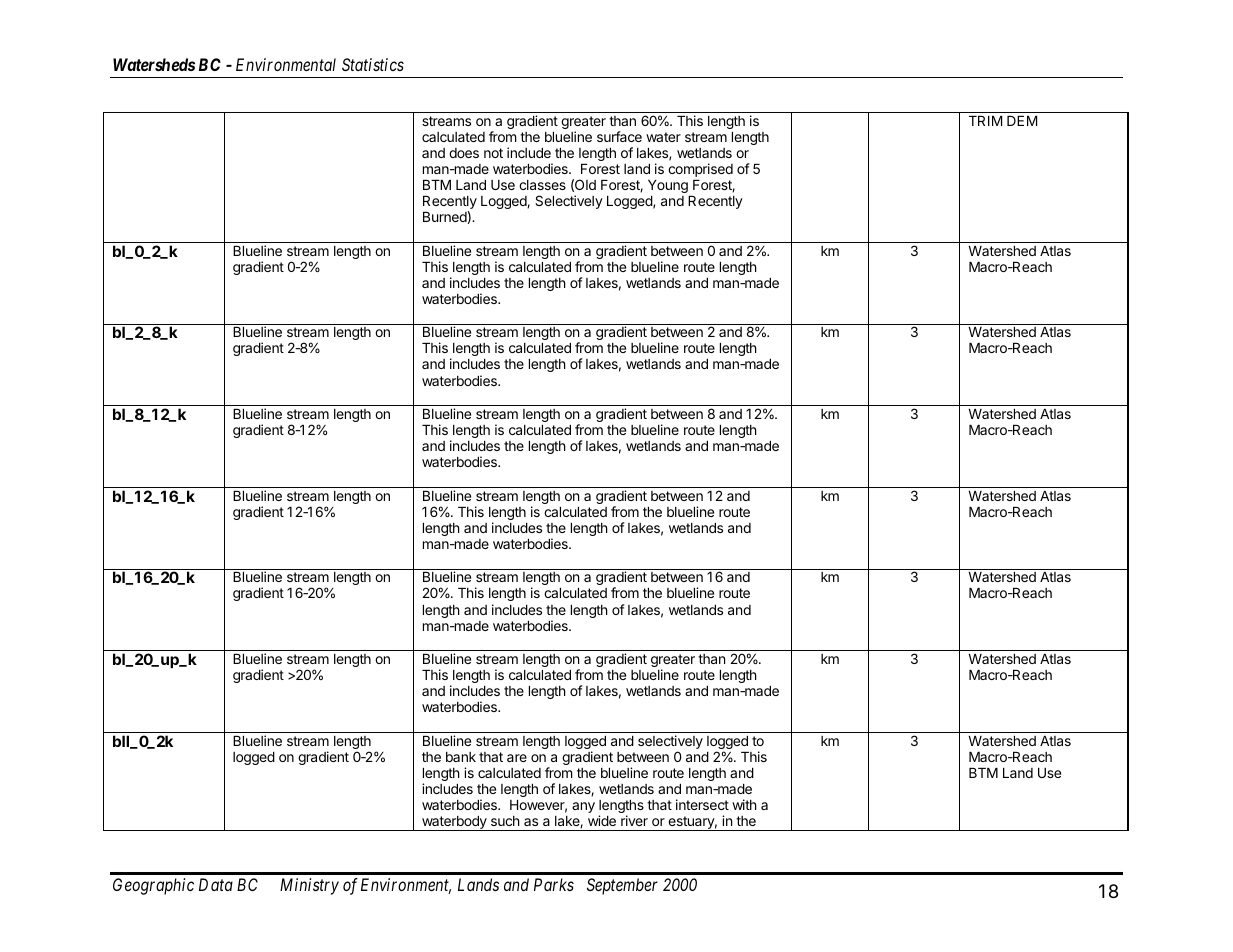 The image size is (1233, 952). I want to click on Young, so click(668, 186).
